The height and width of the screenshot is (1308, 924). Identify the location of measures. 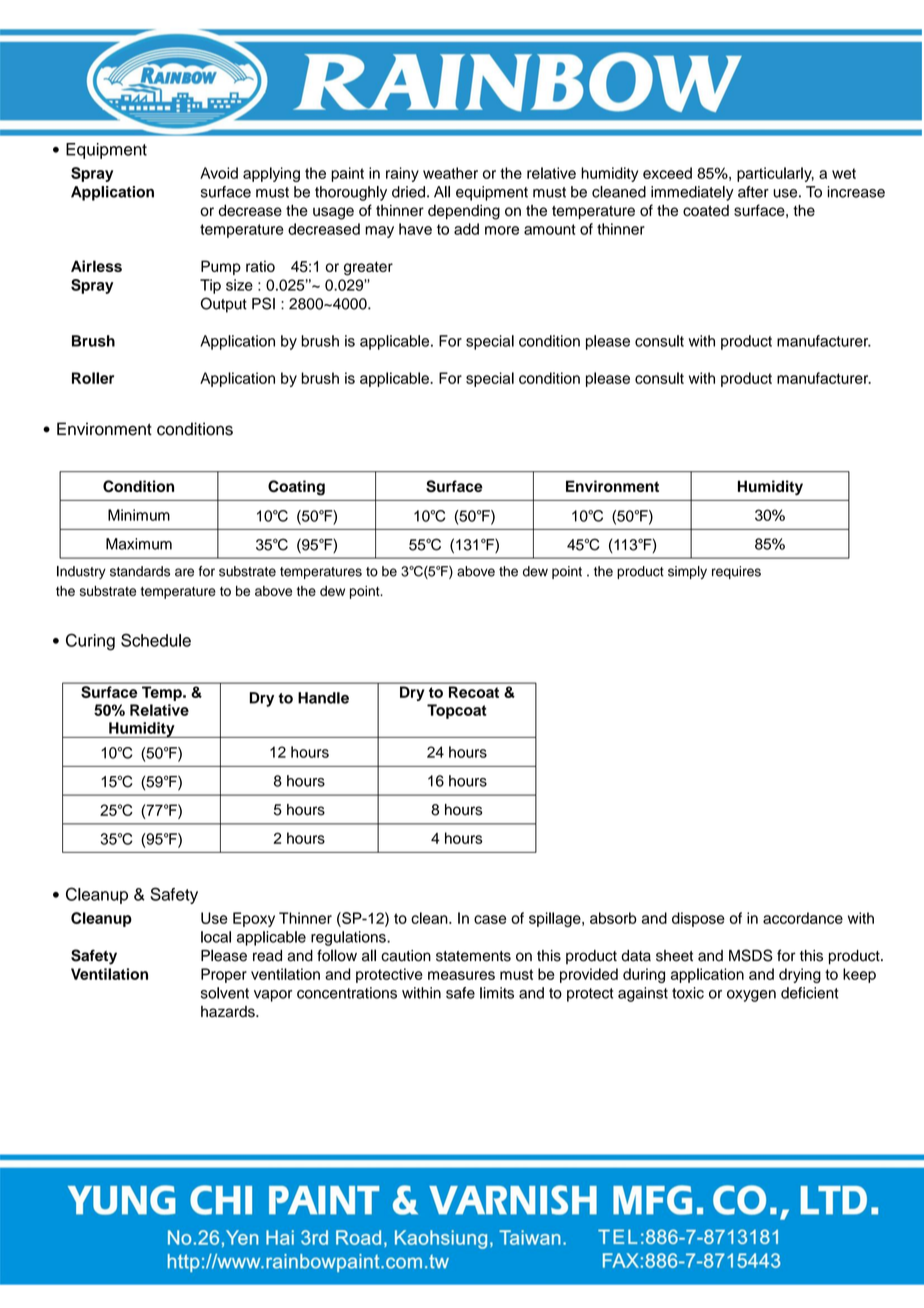
(461, 975).
